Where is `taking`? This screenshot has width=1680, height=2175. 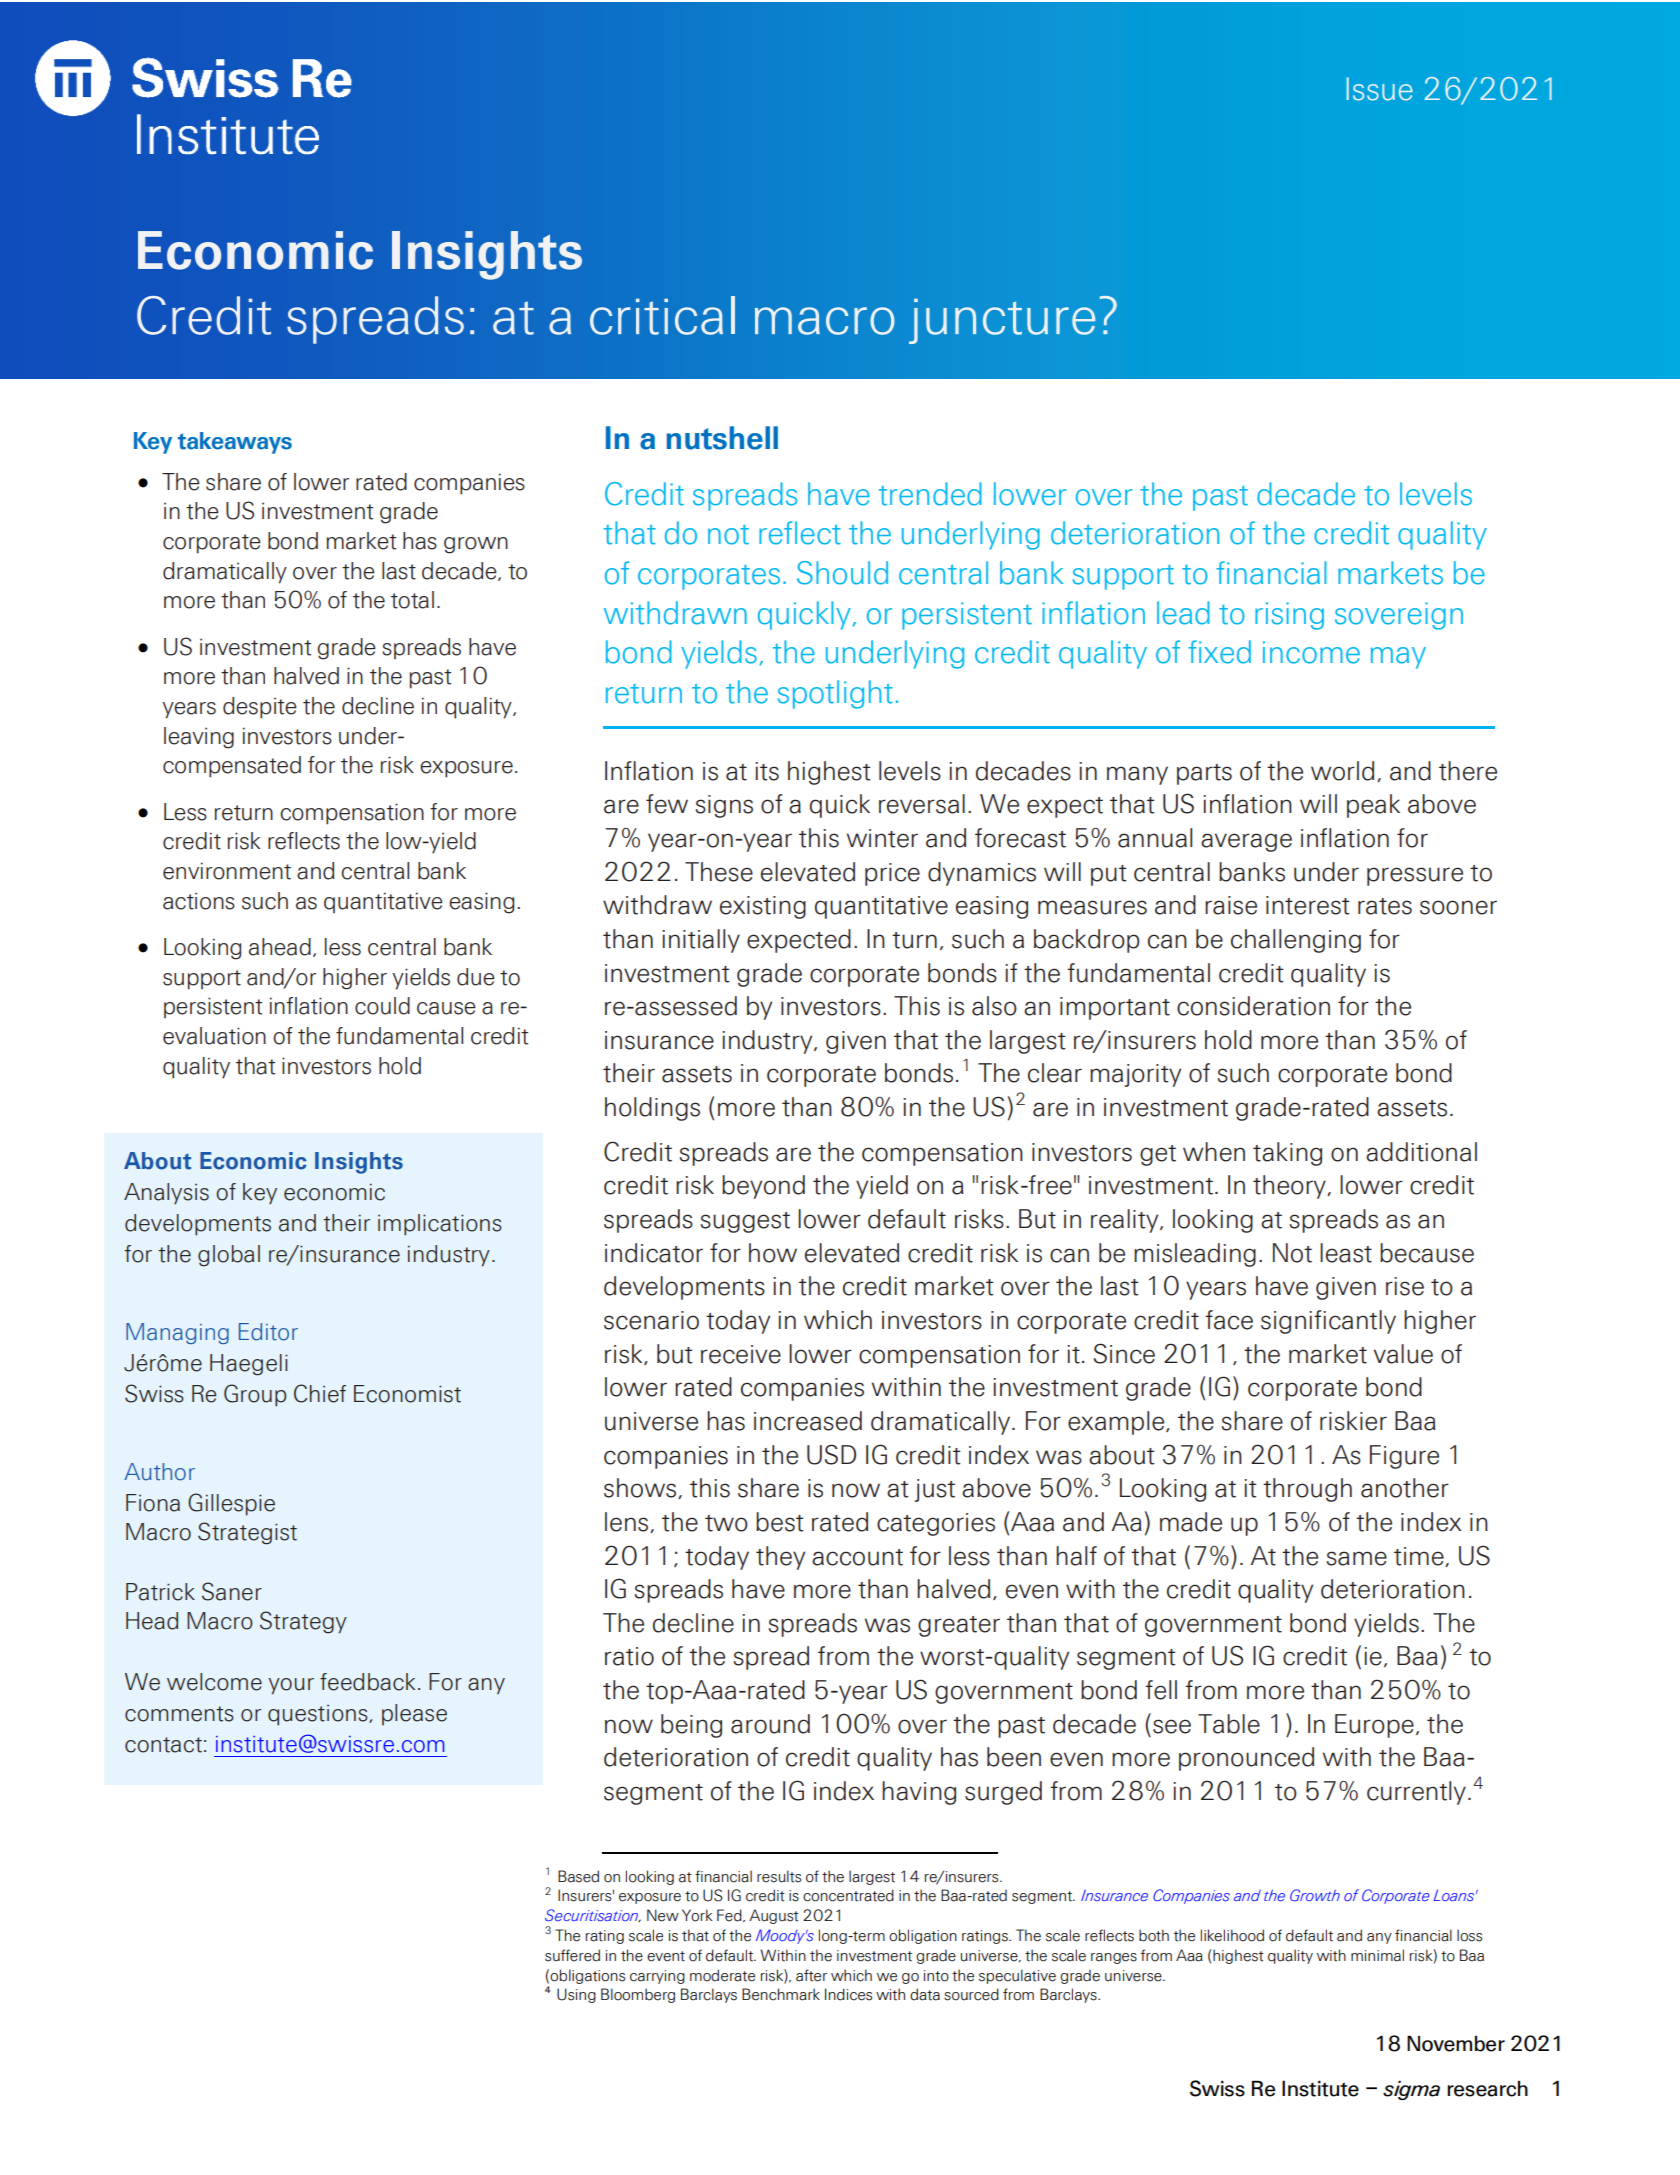 taking is located at coordinates (1287, 1154).
